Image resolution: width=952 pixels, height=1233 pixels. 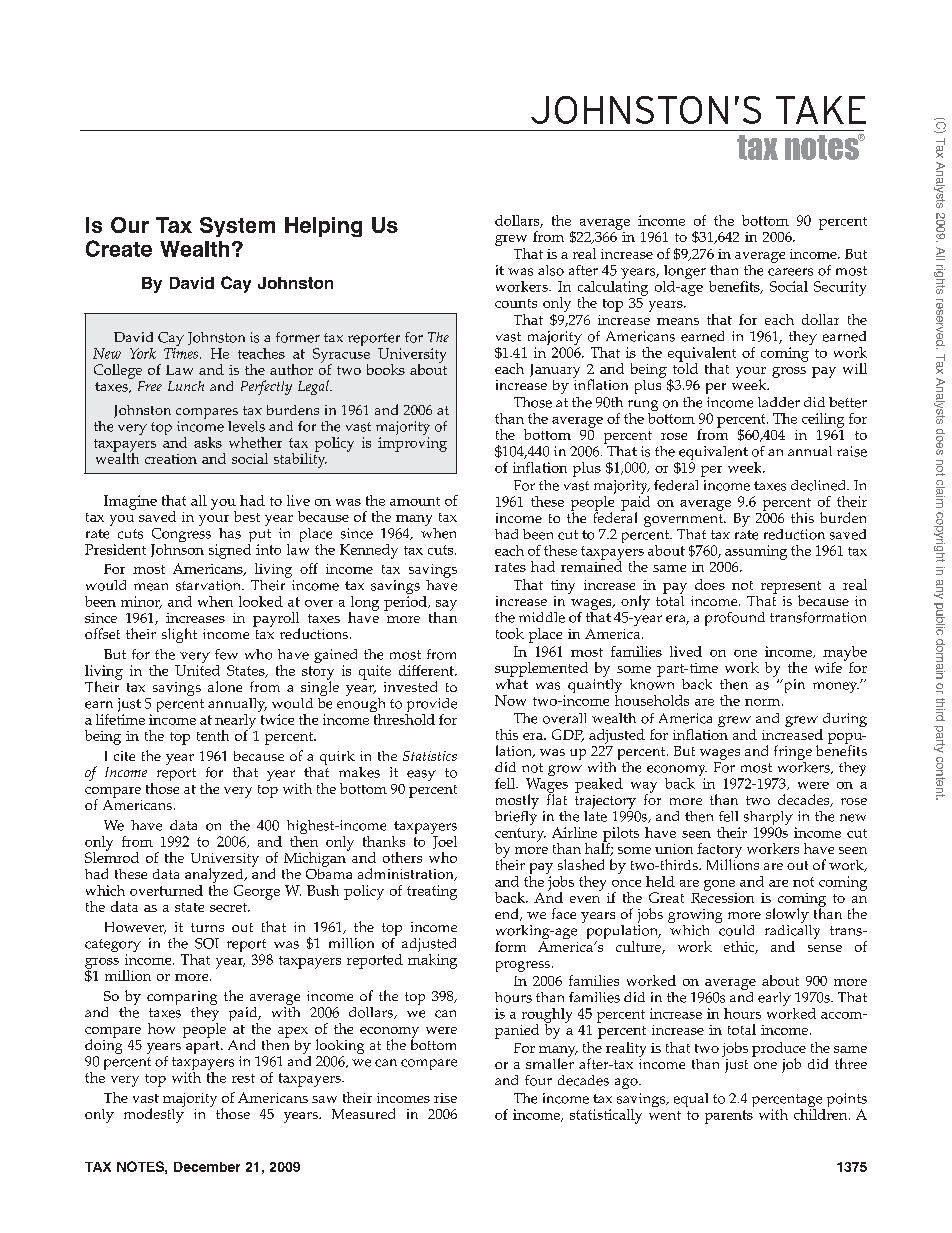 What do you see at coordinates (215, 877) in the page?
I see `analyzed` at bounding box center [215, 877].
